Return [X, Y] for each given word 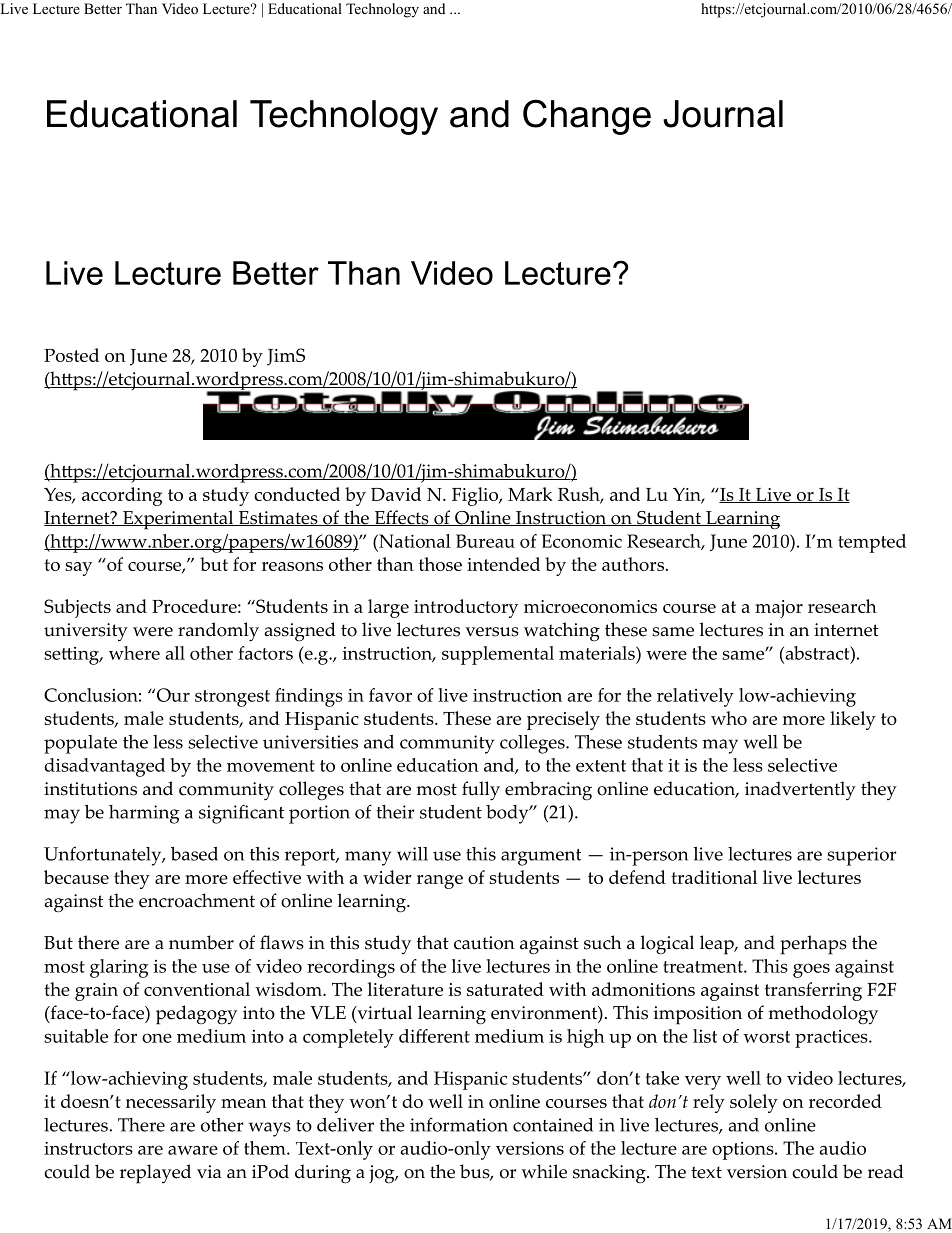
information [459, 1124]
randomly [218, 632]
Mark [530, 494]
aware [193, 1150]
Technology [382, 10]
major [779, 609]
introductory [466, 608]
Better [103, 8]
